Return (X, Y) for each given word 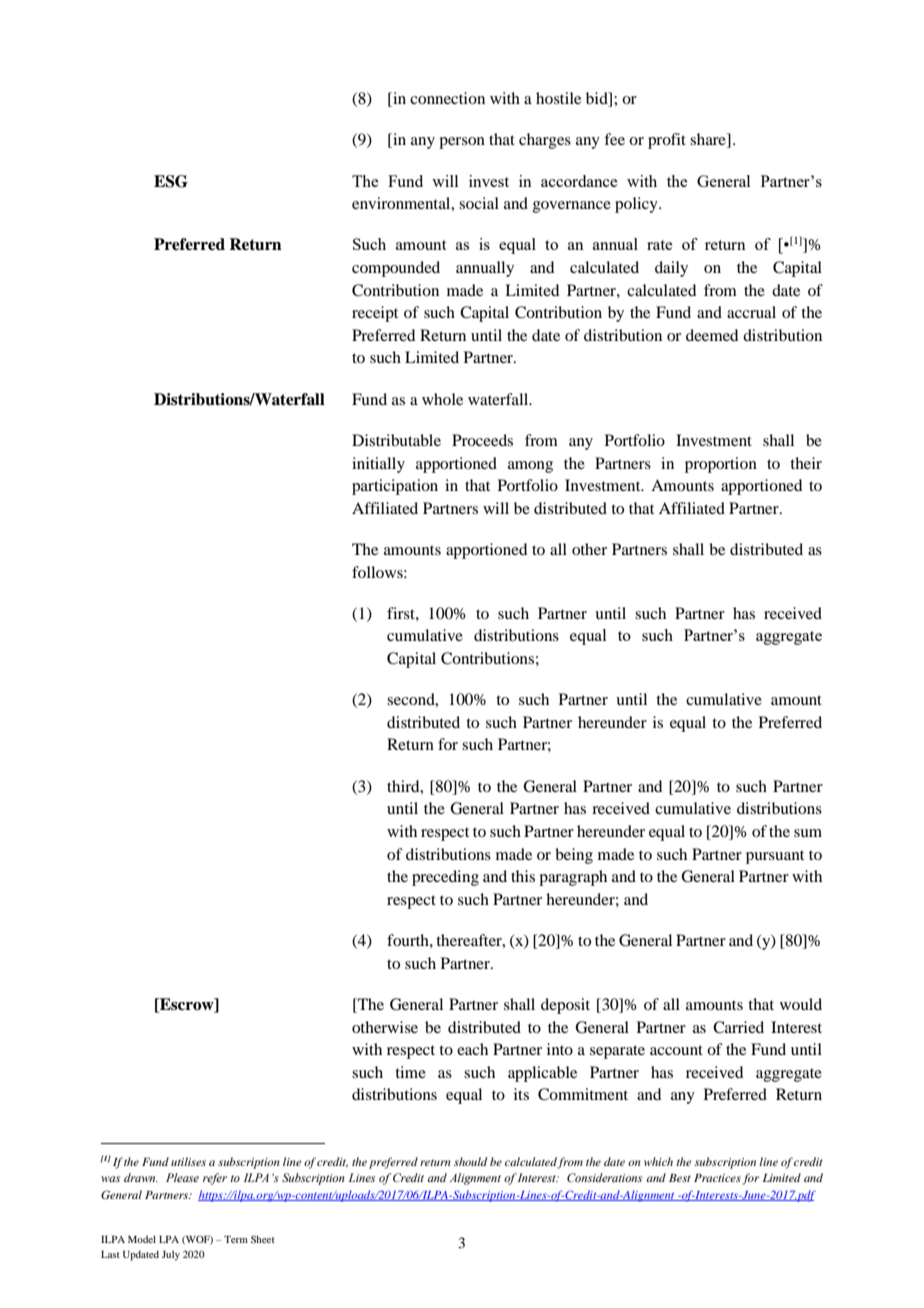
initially (378, 465)
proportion (721, 465)
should (470, 1161)
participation (395, 487)
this (523, 876)
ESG (171, 181)
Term (236, 1239)
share (709, 140)
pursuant (775, 857)
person (462, 143)
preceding (445, 878)
